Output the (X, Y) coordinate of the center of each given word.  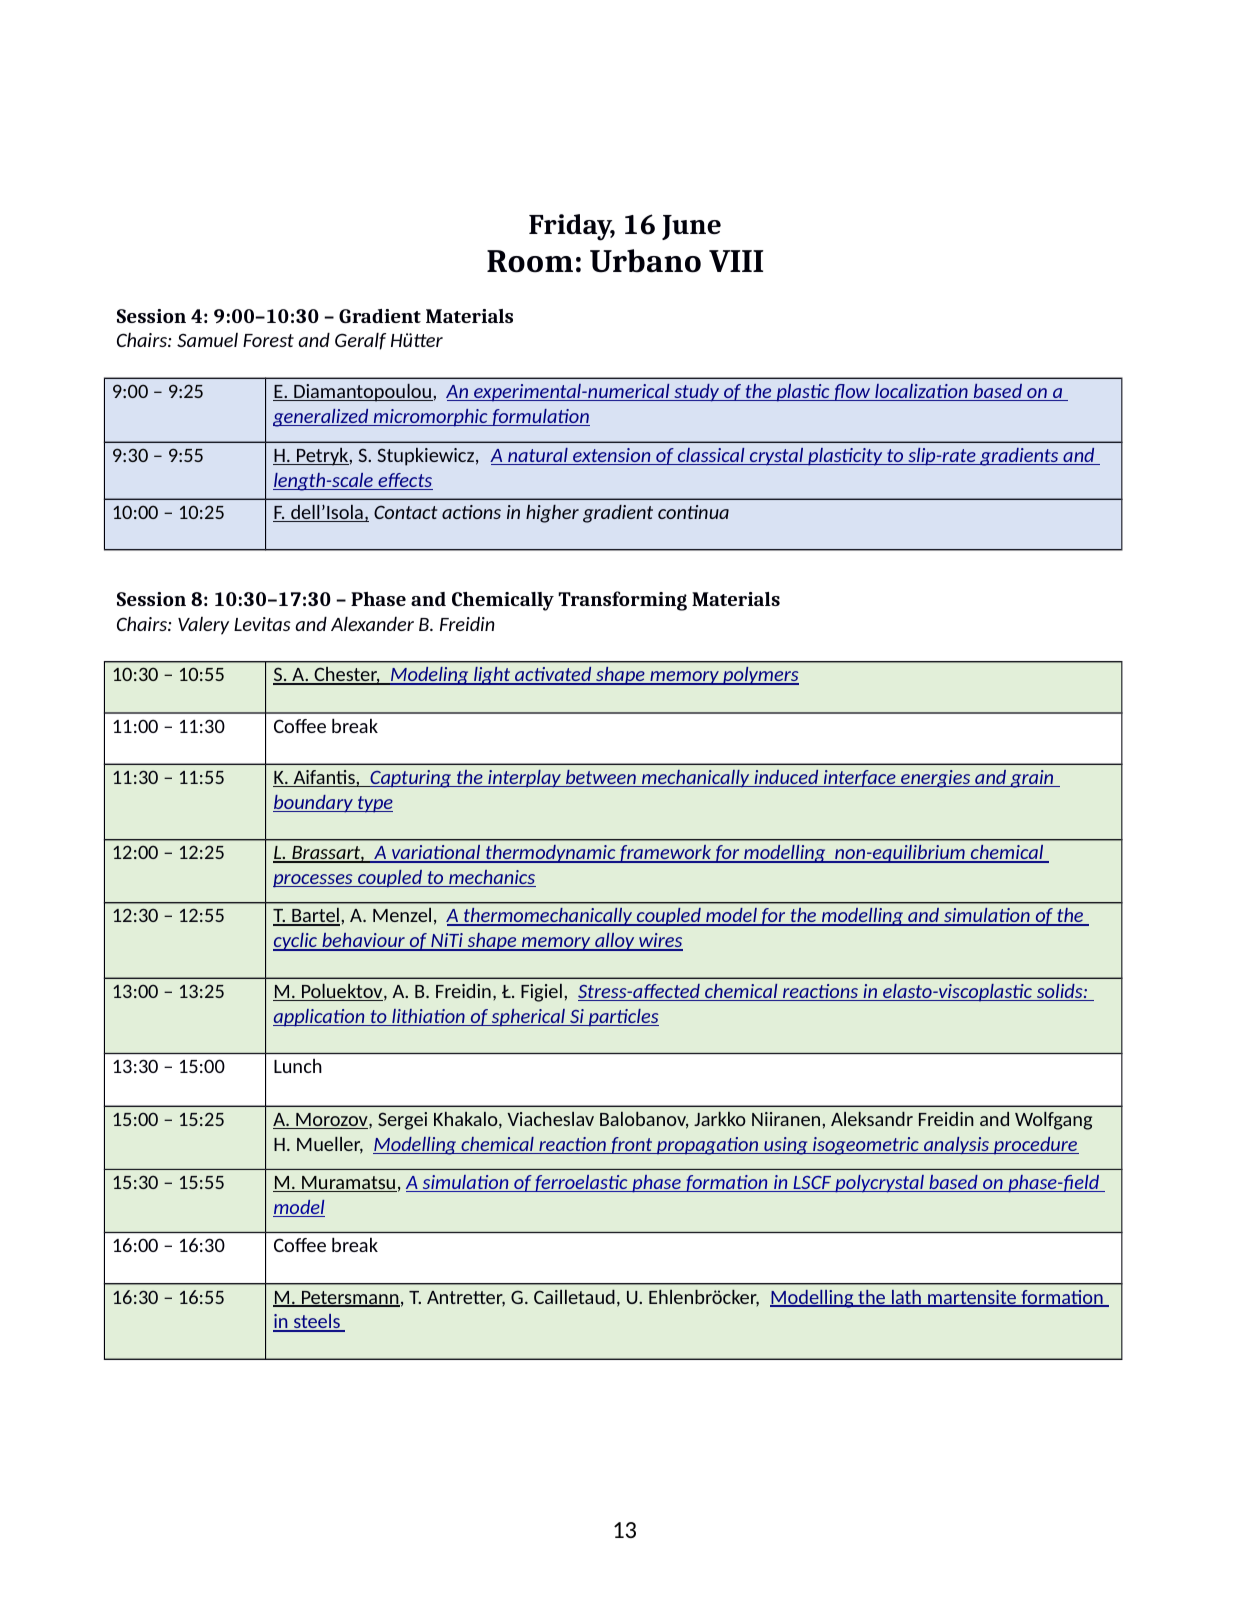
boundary (314, 804)
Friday (572, 227)
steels (316, 1323)
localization (921, 392)
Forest (268, 340)
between (601, 778)
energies (936, 779)
